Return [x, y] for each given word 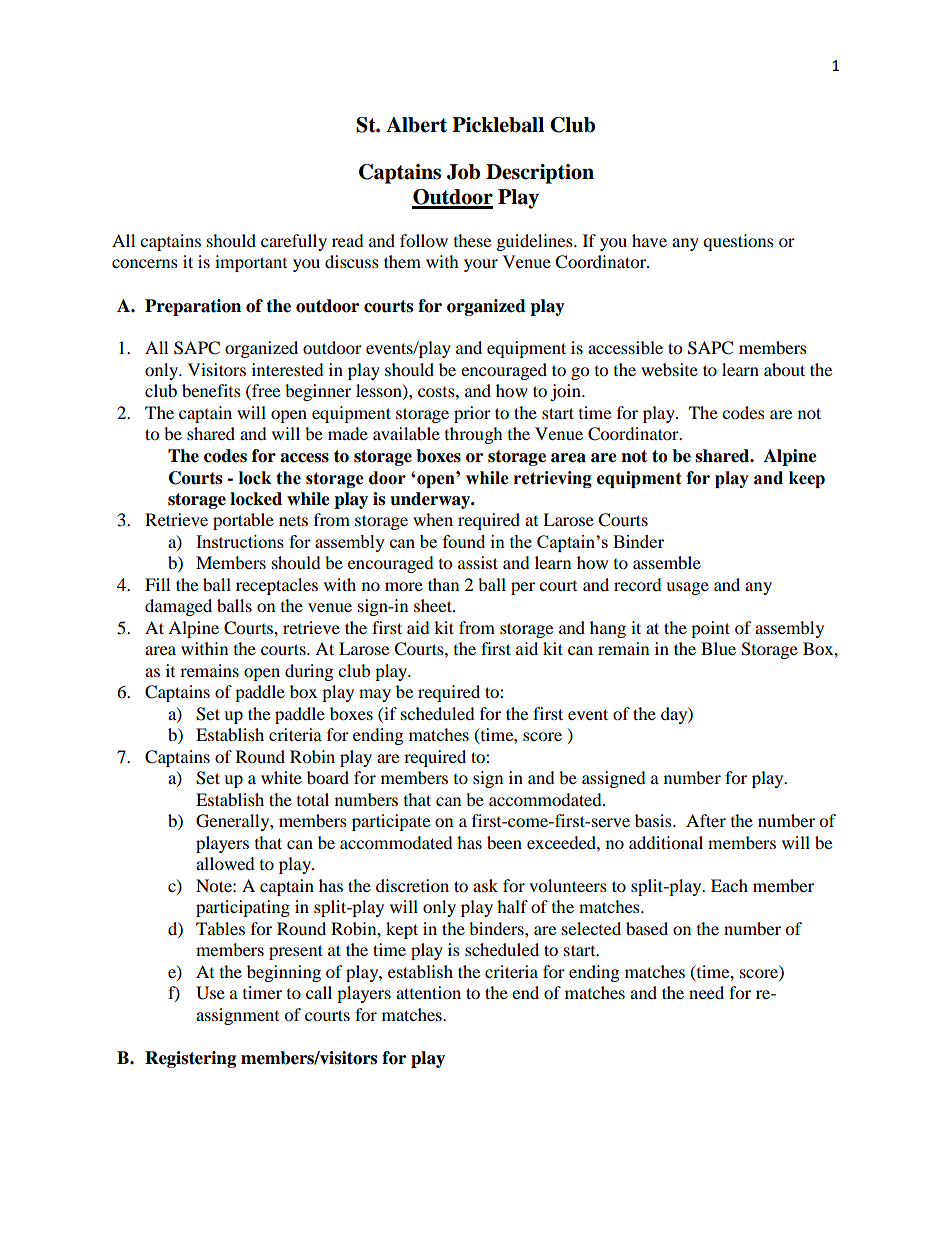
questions [738, 242]
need [706, 992]
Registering [190, 1059]
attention [428, 992]
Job [463, 172]
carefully [294, 242]
